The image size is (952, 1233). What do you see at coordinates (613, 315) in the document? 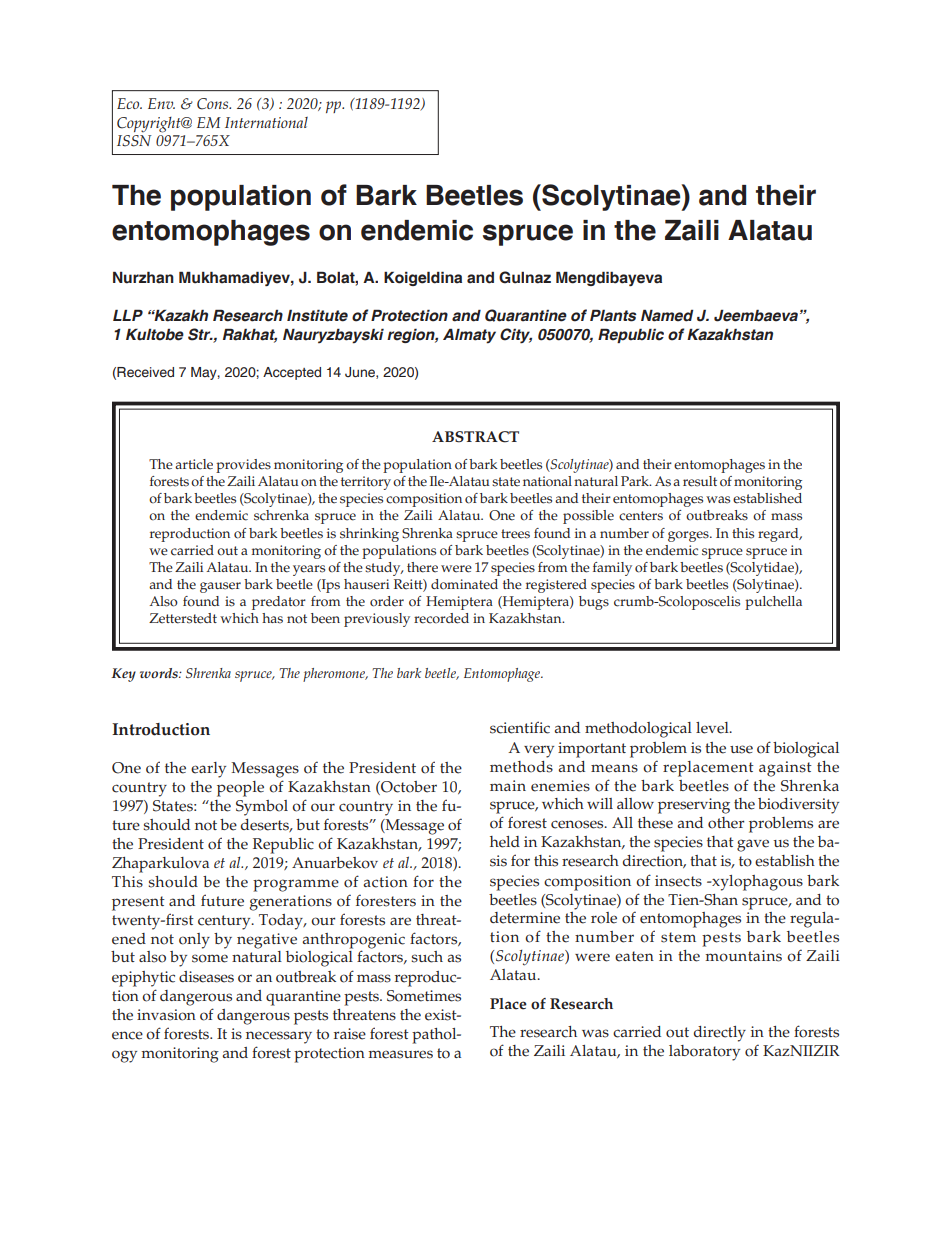
I see `Plants` at bounding box center [613, 315].
